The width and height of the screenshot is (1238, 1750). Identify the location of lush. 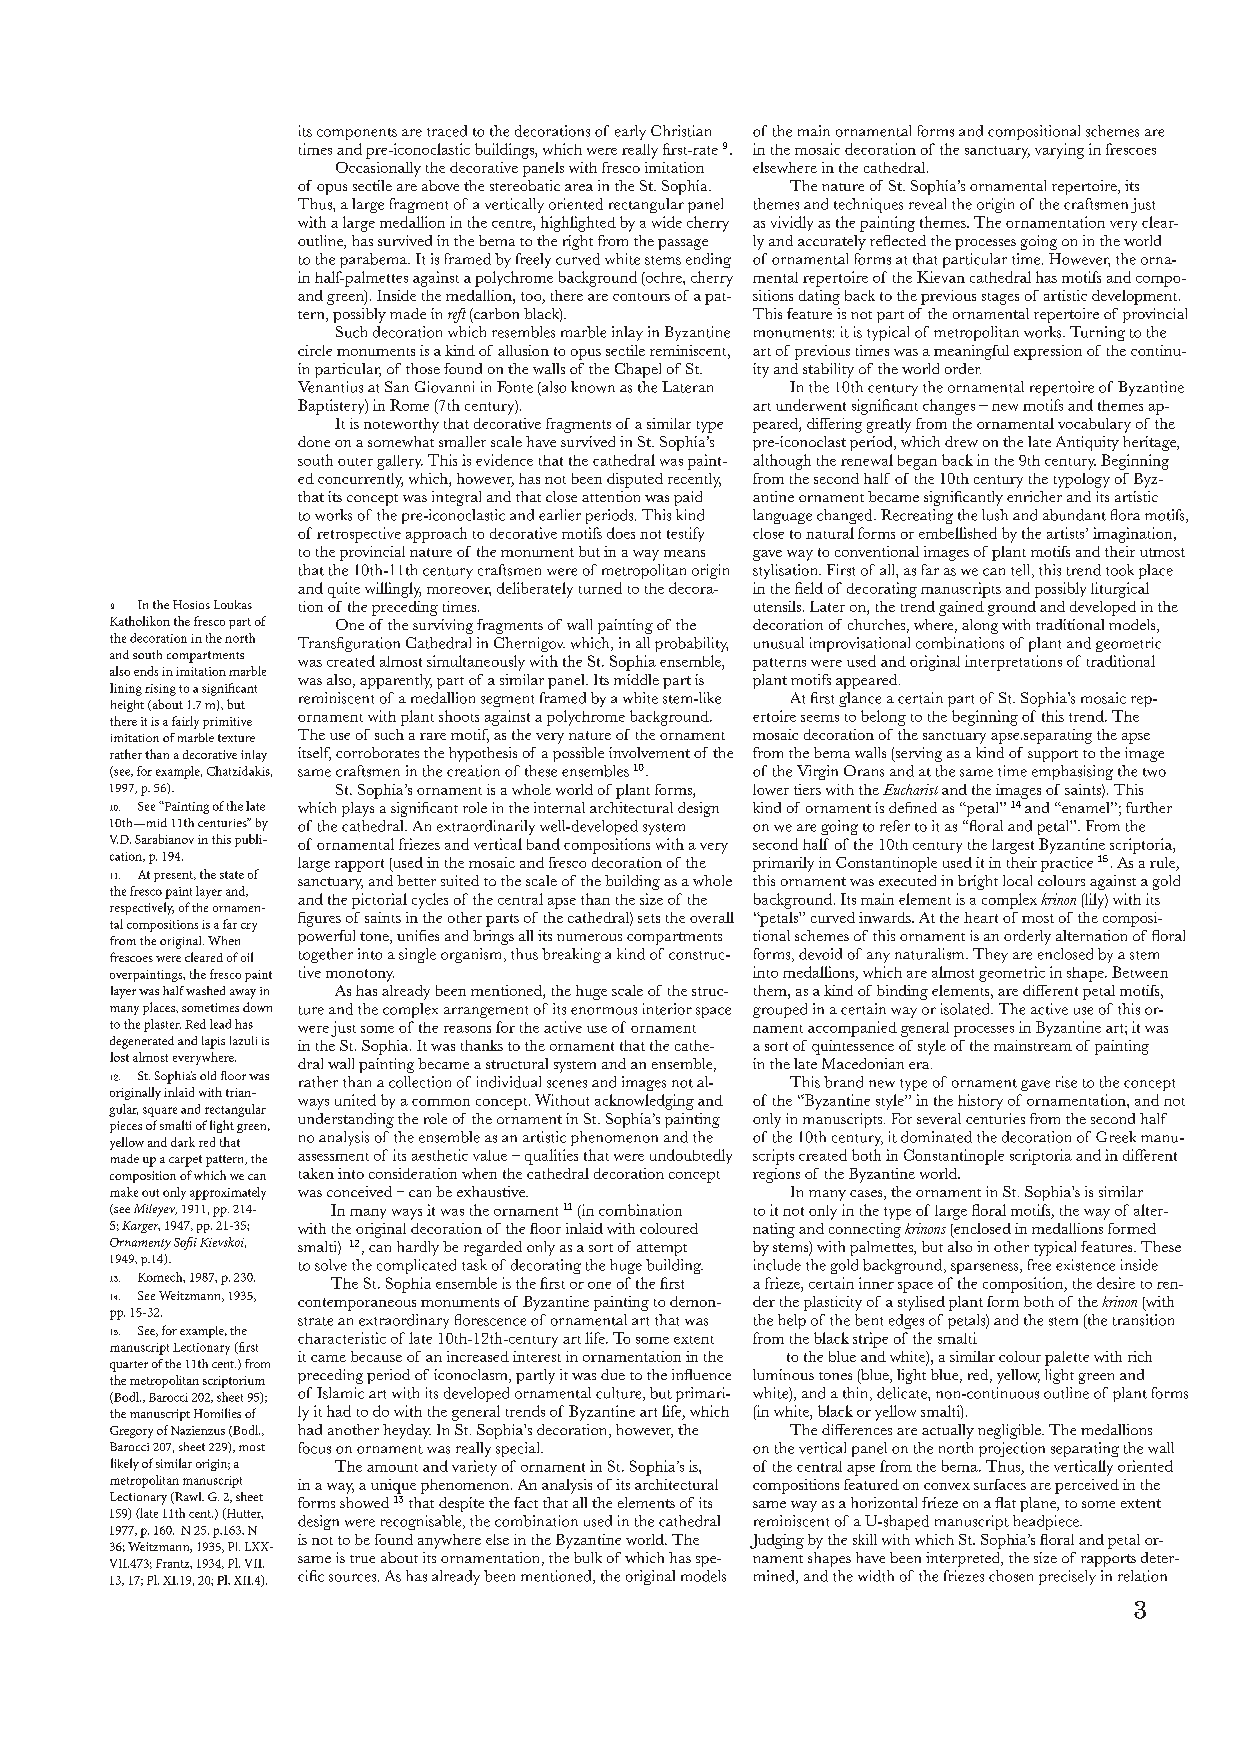
(995, 515).
